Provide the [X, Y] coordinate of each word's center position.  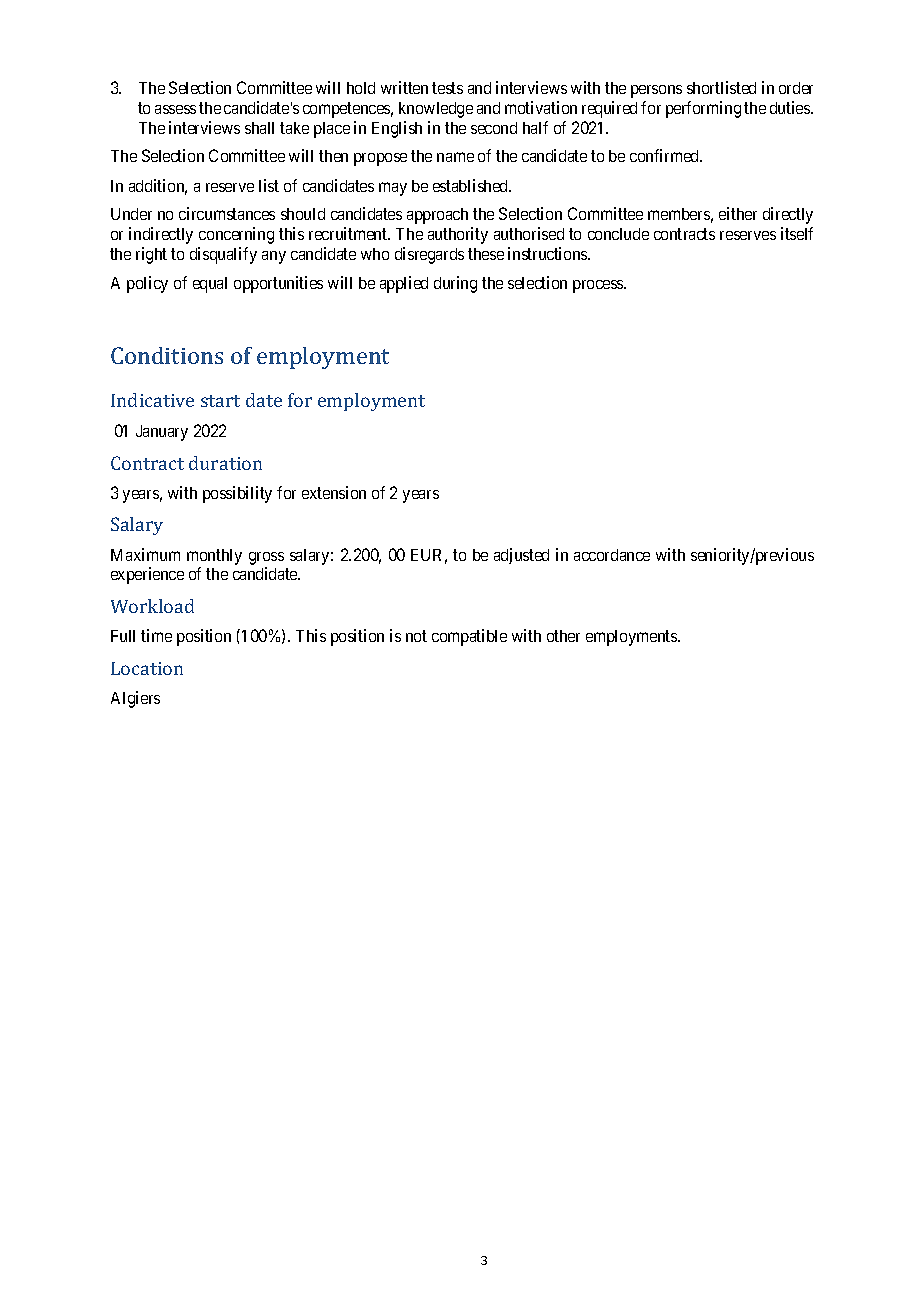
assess [175, 109]
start [220, 401]
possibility [237, 494]
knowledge [436, 110]
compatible [469, 637]
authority [458, 235]
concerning [236, 235]
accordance [612, 555]
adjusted [521, 556]
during [455, 284]
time [156, 635]
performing [703, 109]
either [738, 213]
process [599, 286]
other [563, 636]
